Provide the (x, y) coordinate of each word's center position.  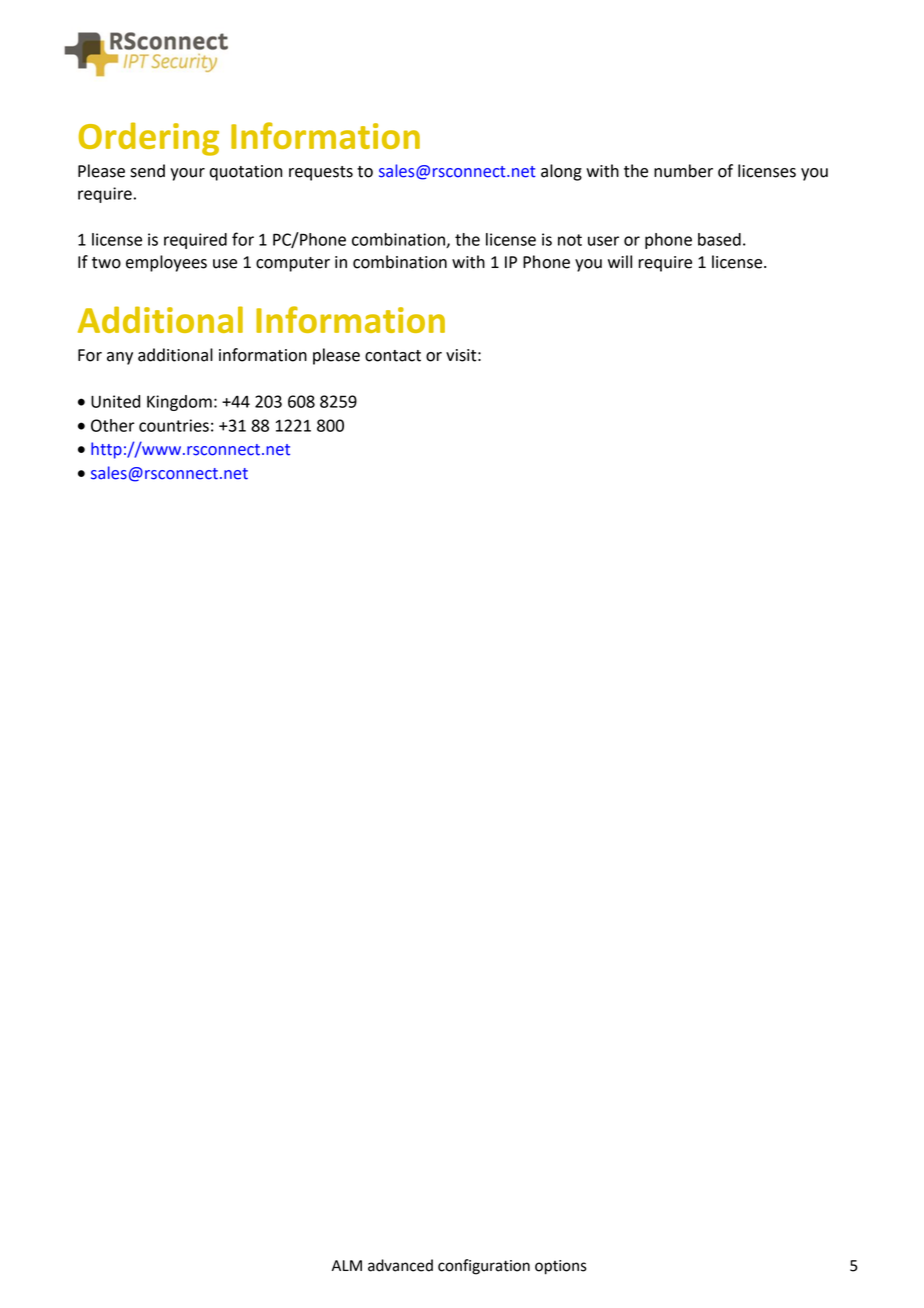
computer (293, 264)
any (120, 358)
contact (393, 356)
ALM (347, 1265)
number (683, 171)
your (187, 174)
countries (174, 425)
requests (321, 173)
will (620, 261)
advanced (400, 1265)
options (561, 1267)
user (603, 241)
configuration (484, 1267)
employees (166, 263)
